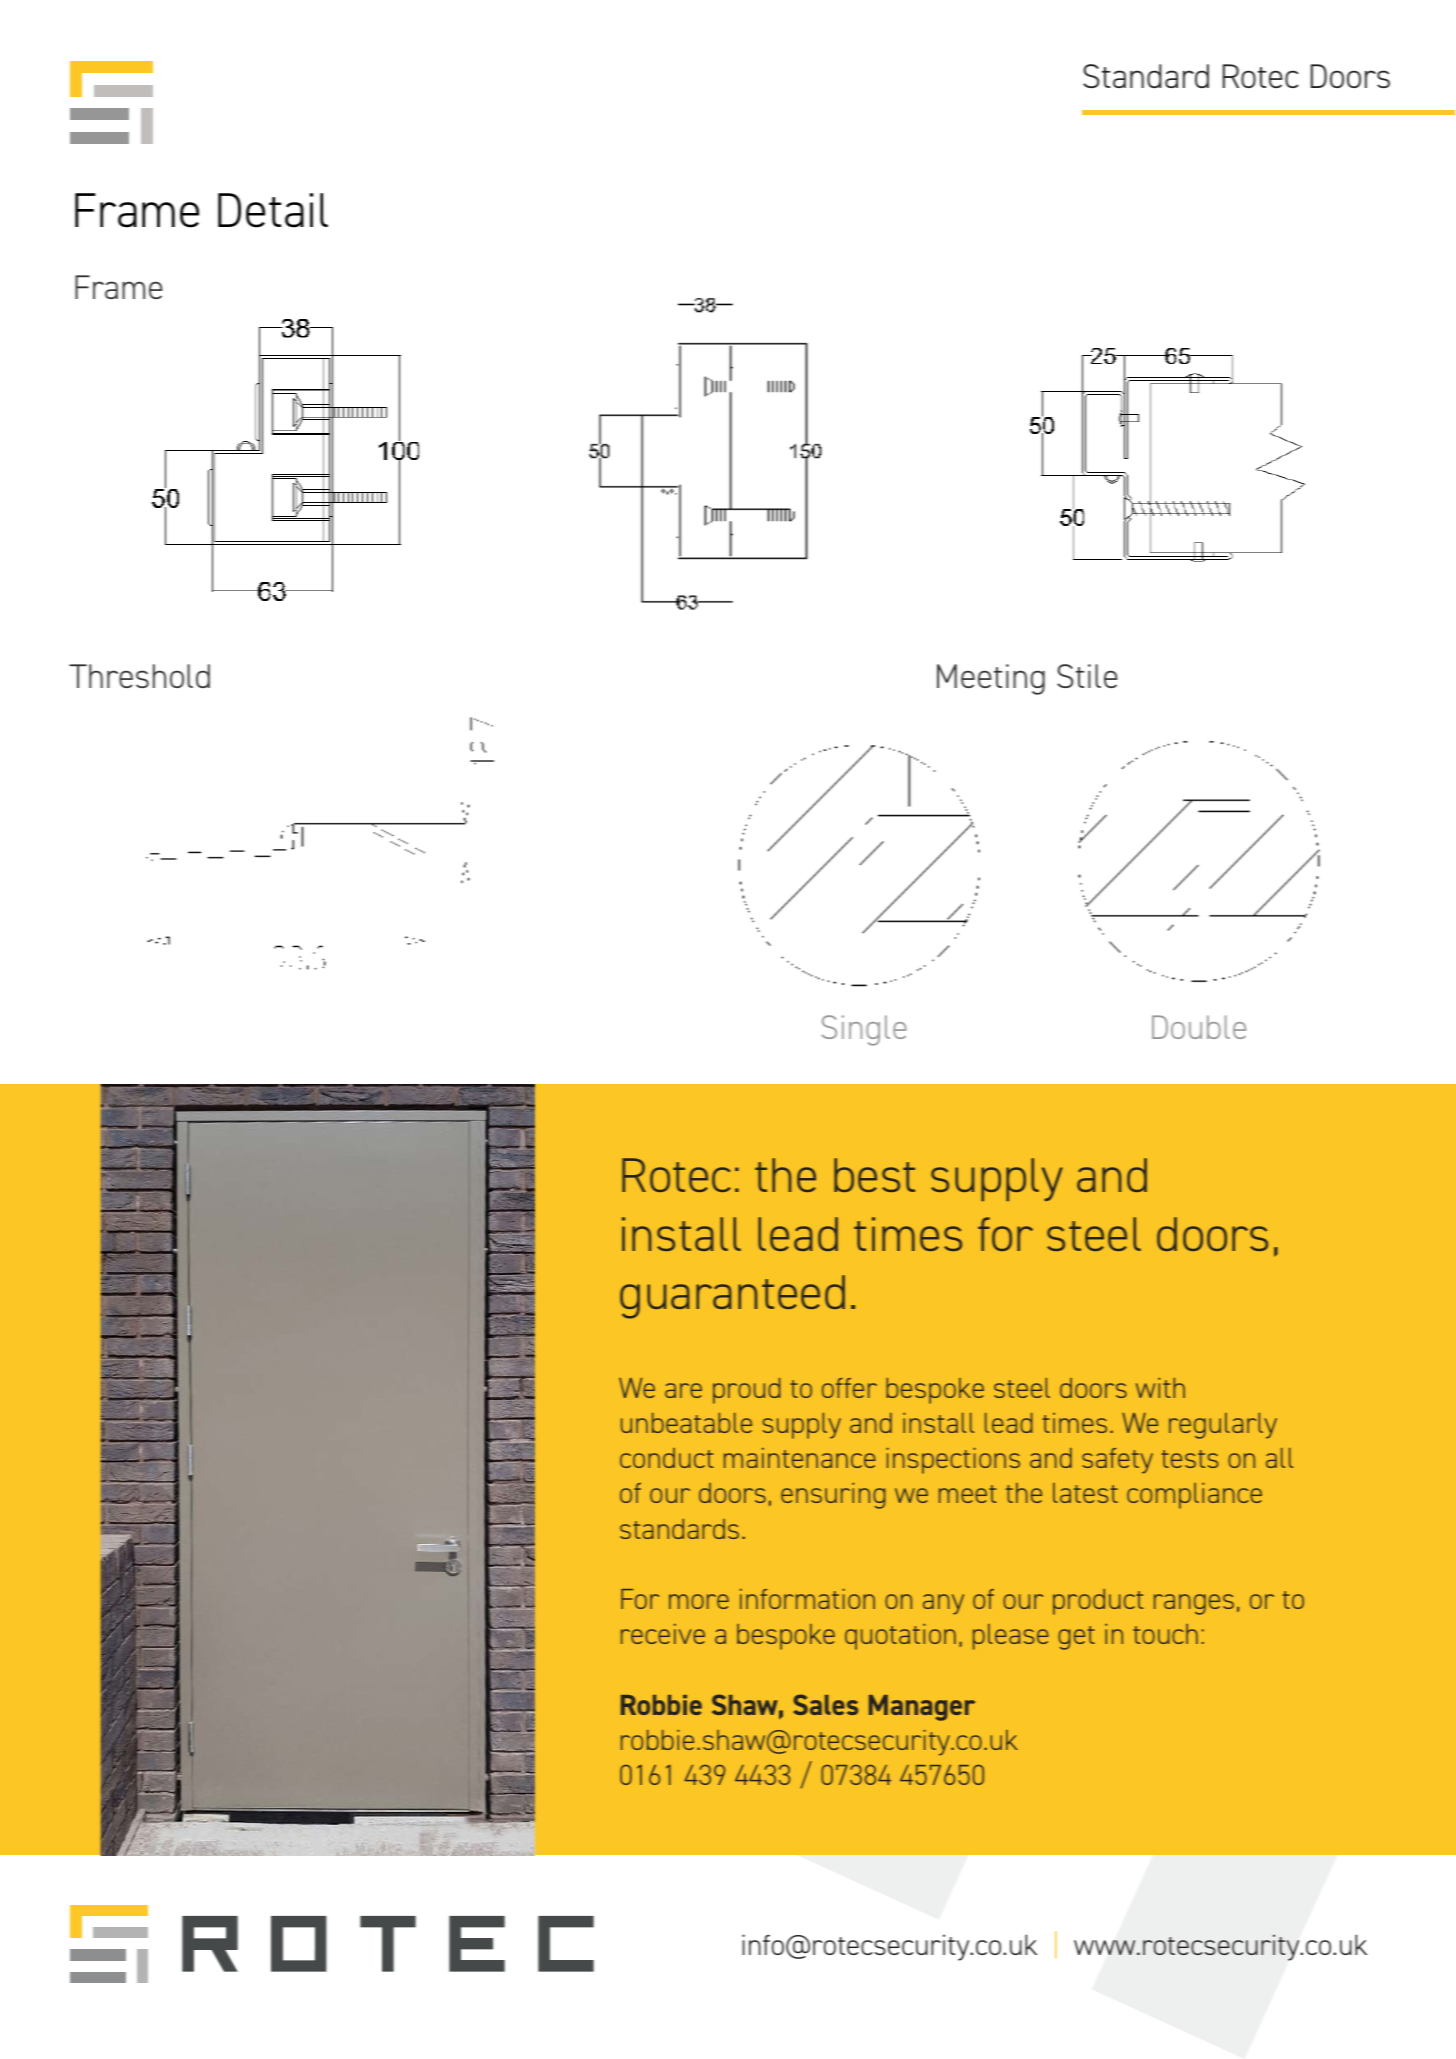  I want to click on Double, so click(1199, 1027).
